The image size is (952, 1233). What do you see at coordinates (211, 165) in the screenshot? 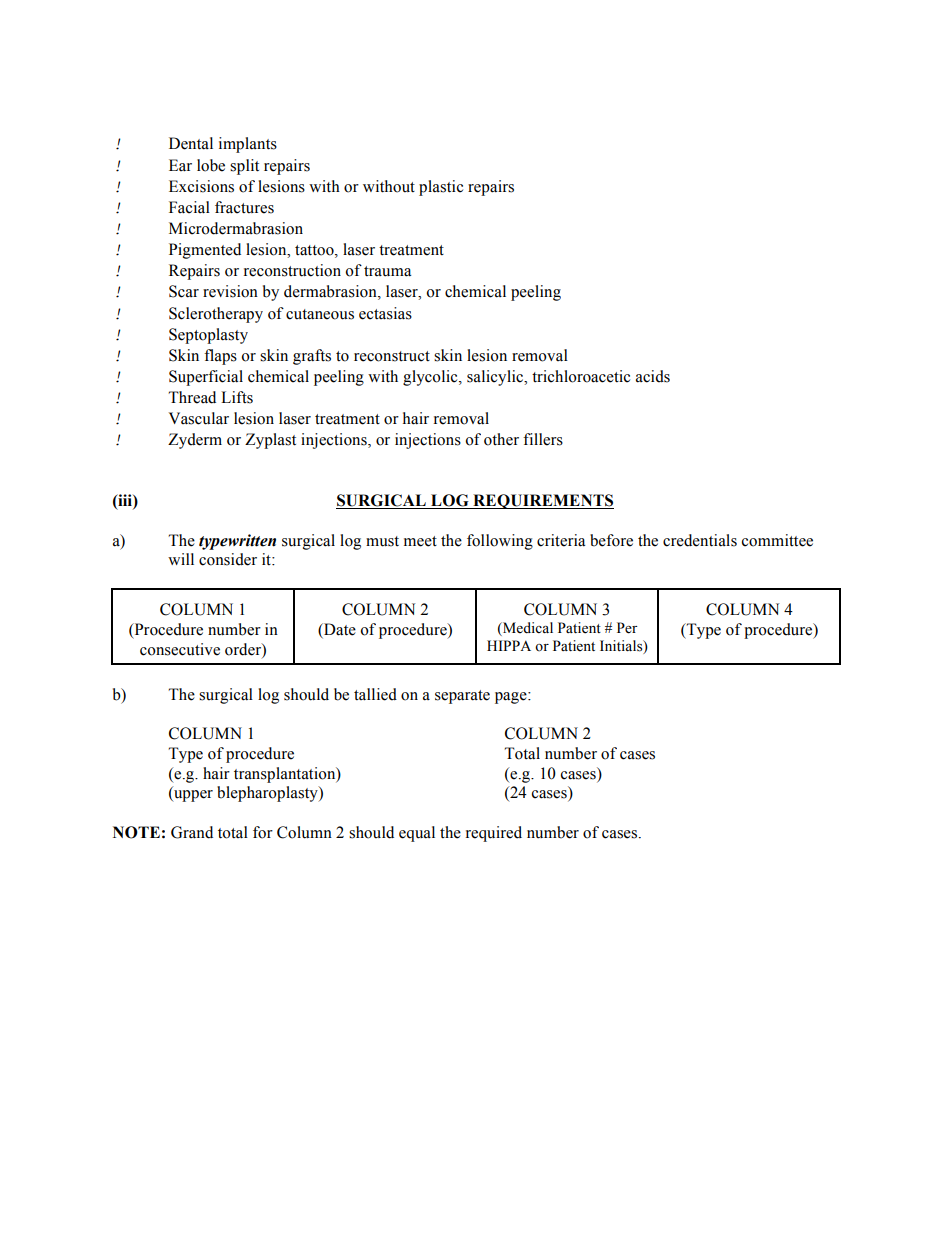
I see `lobe` at bounding box center [211, 165].
